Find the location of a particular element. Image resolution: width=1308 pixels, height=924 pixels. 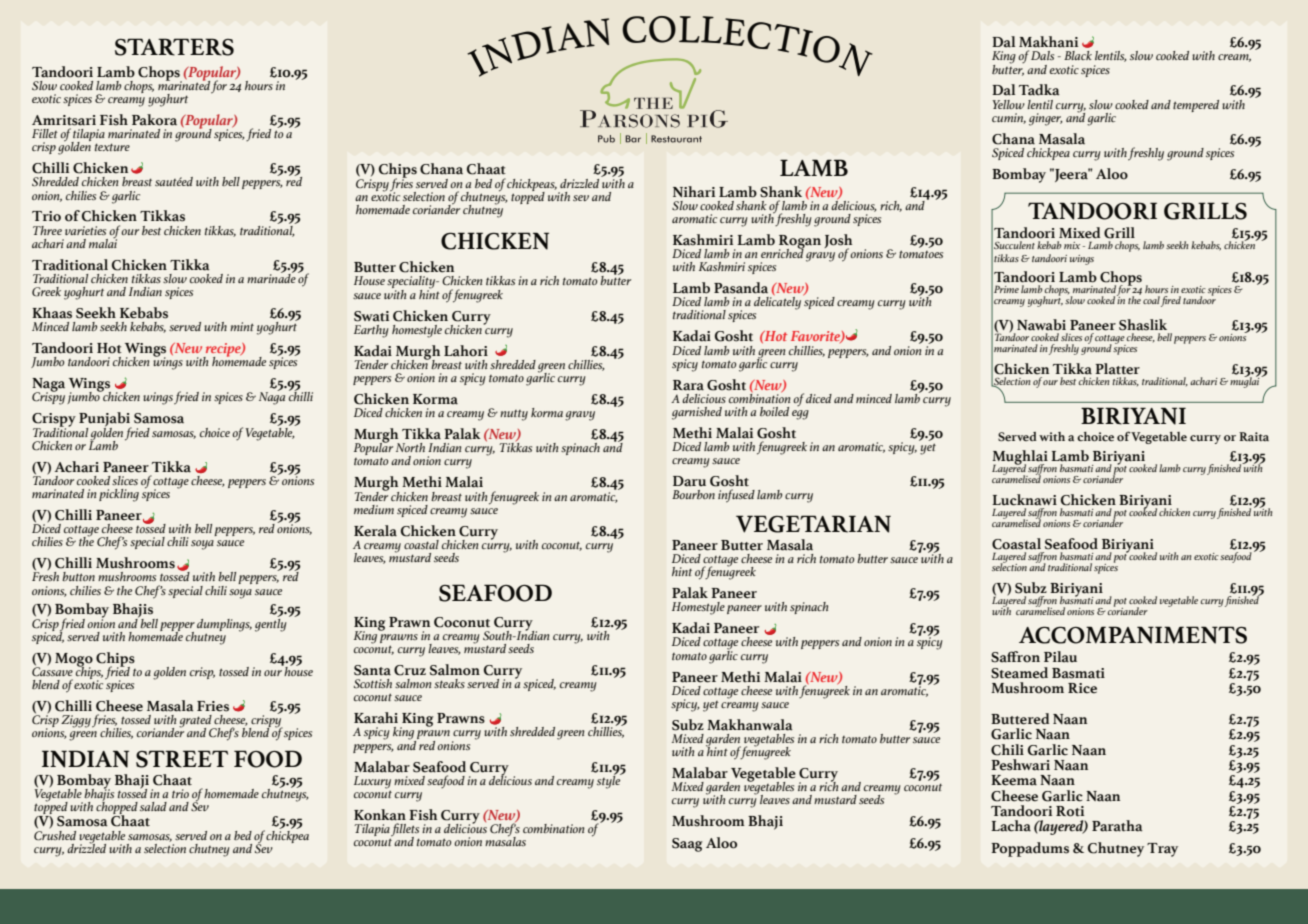

Roti is located at coordinates (1070, 811).
